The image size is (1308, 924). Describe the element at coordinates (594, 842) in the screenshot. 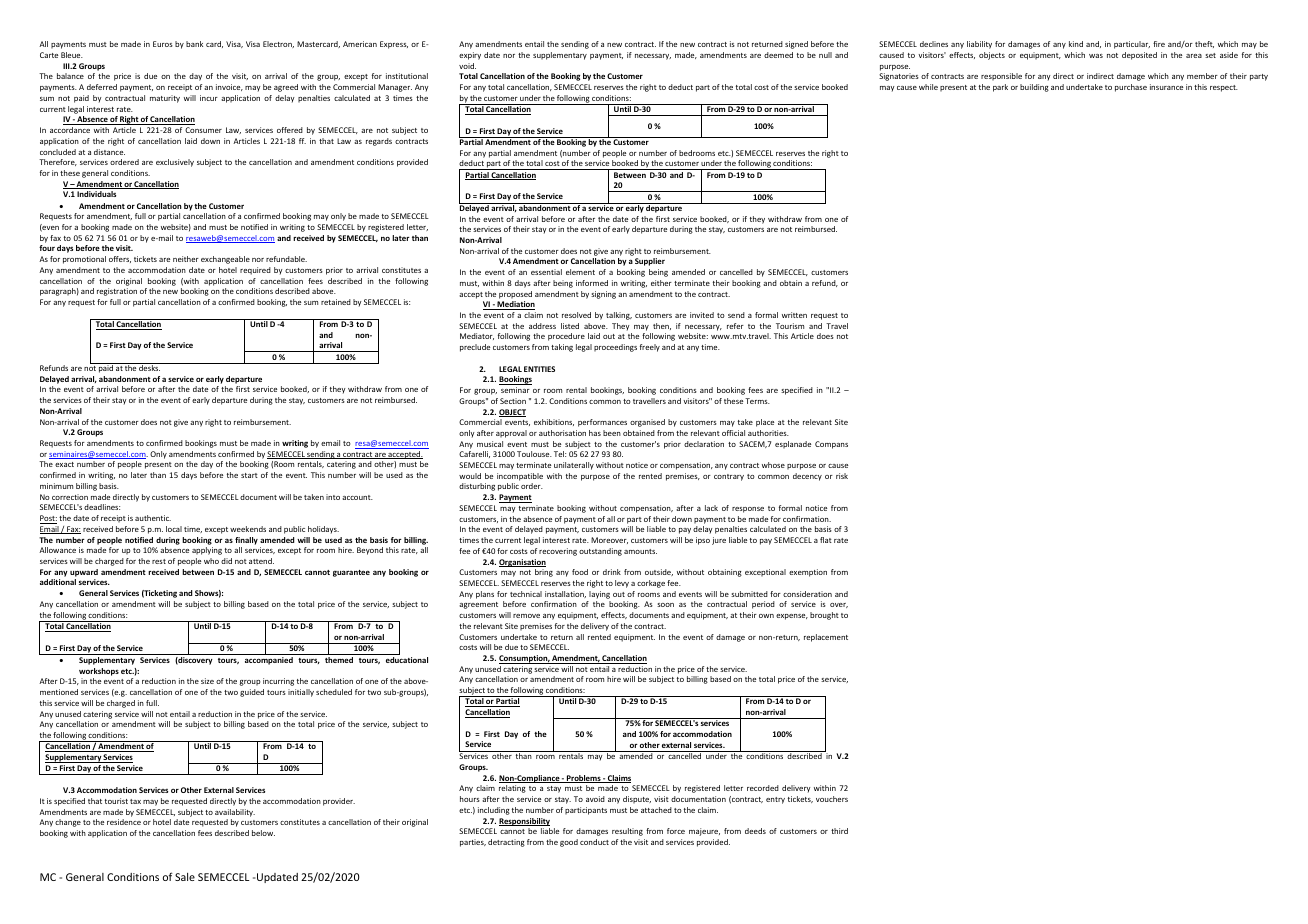

I see `conduct` at that location.
